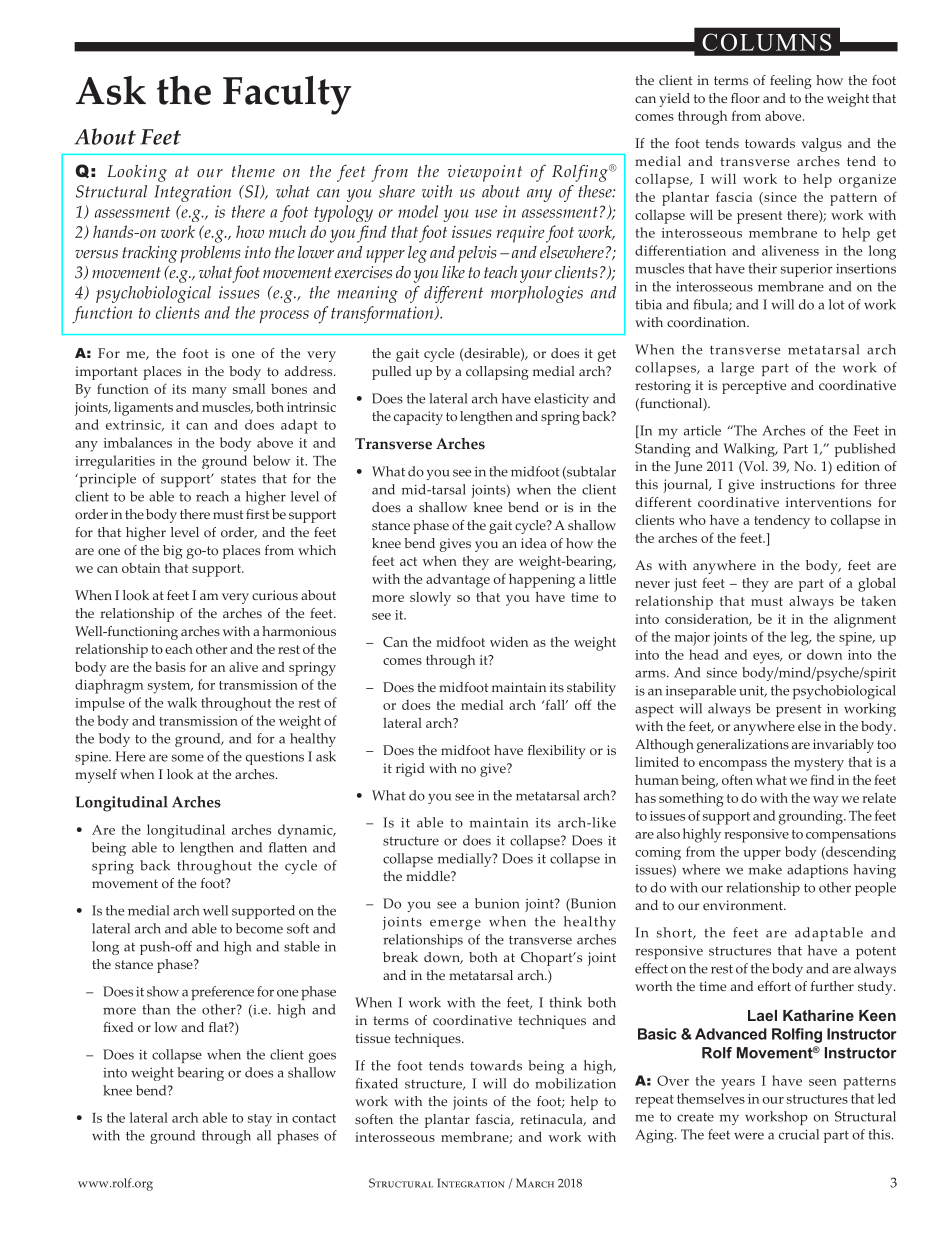  I want to click on global, so click(877, 584).
